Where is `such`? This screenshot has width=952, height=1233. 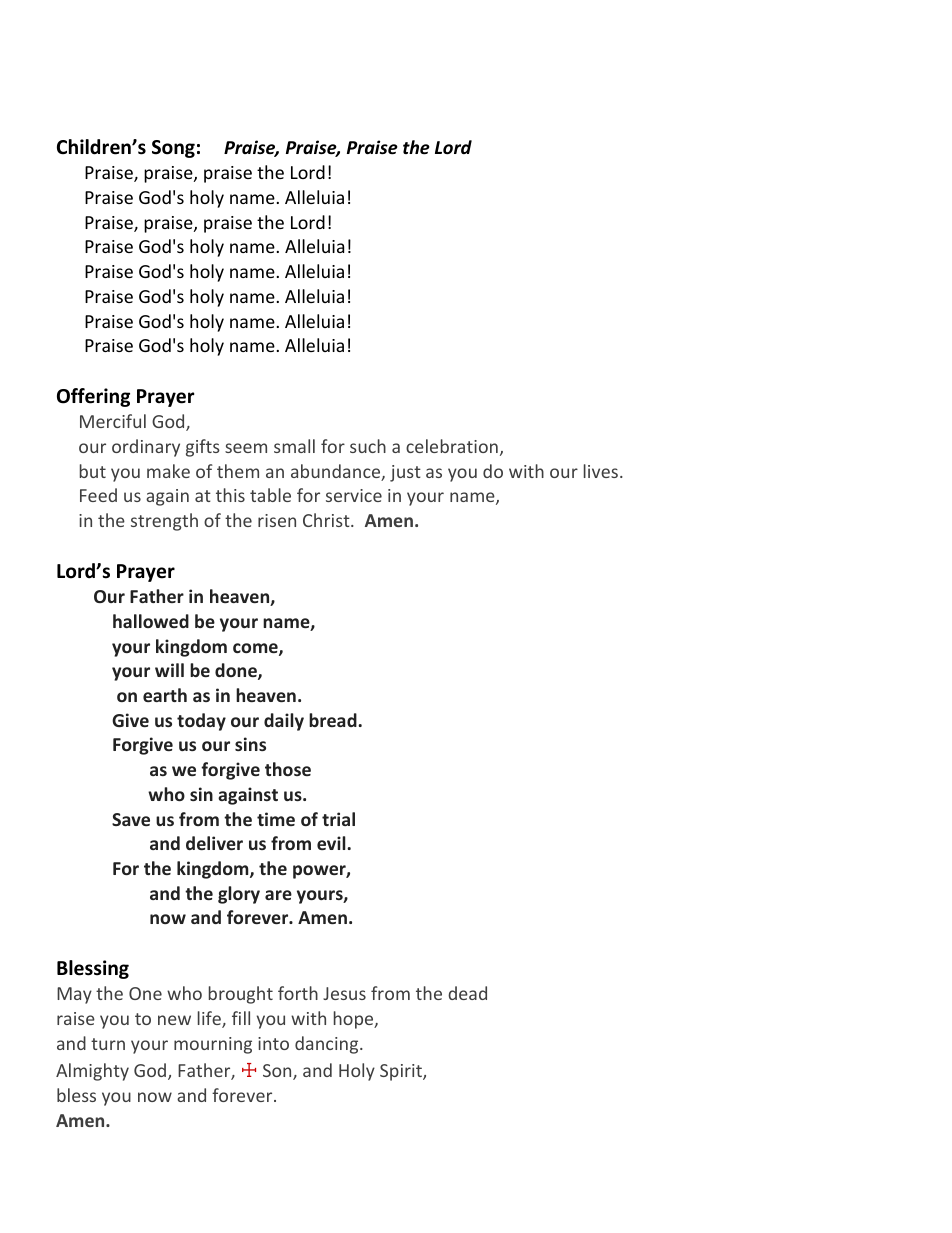 such is located at coordinates (368, 446).
